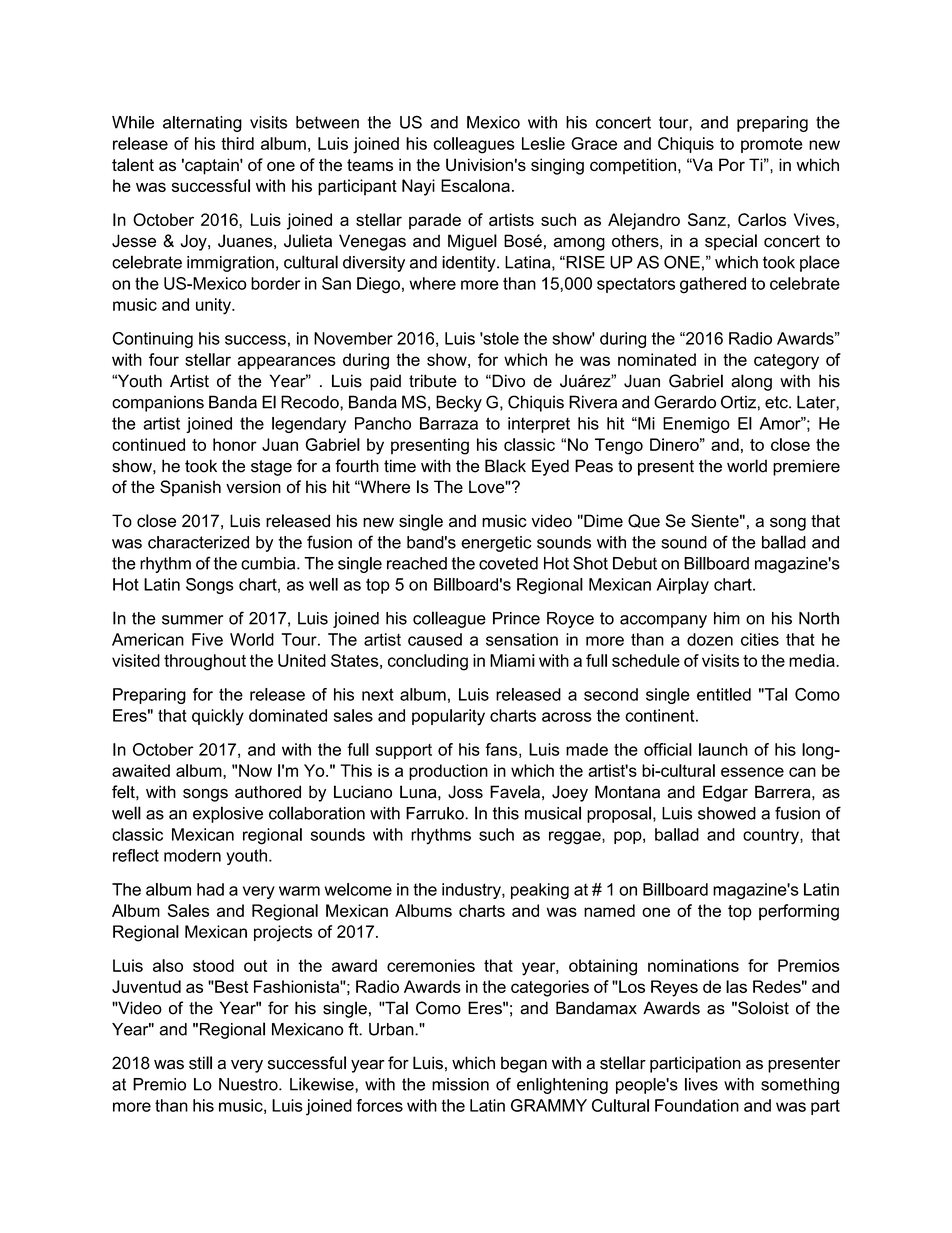  Describe the element at coordinates (459, 403) in the screenshot. I see `Becky` at that location.
